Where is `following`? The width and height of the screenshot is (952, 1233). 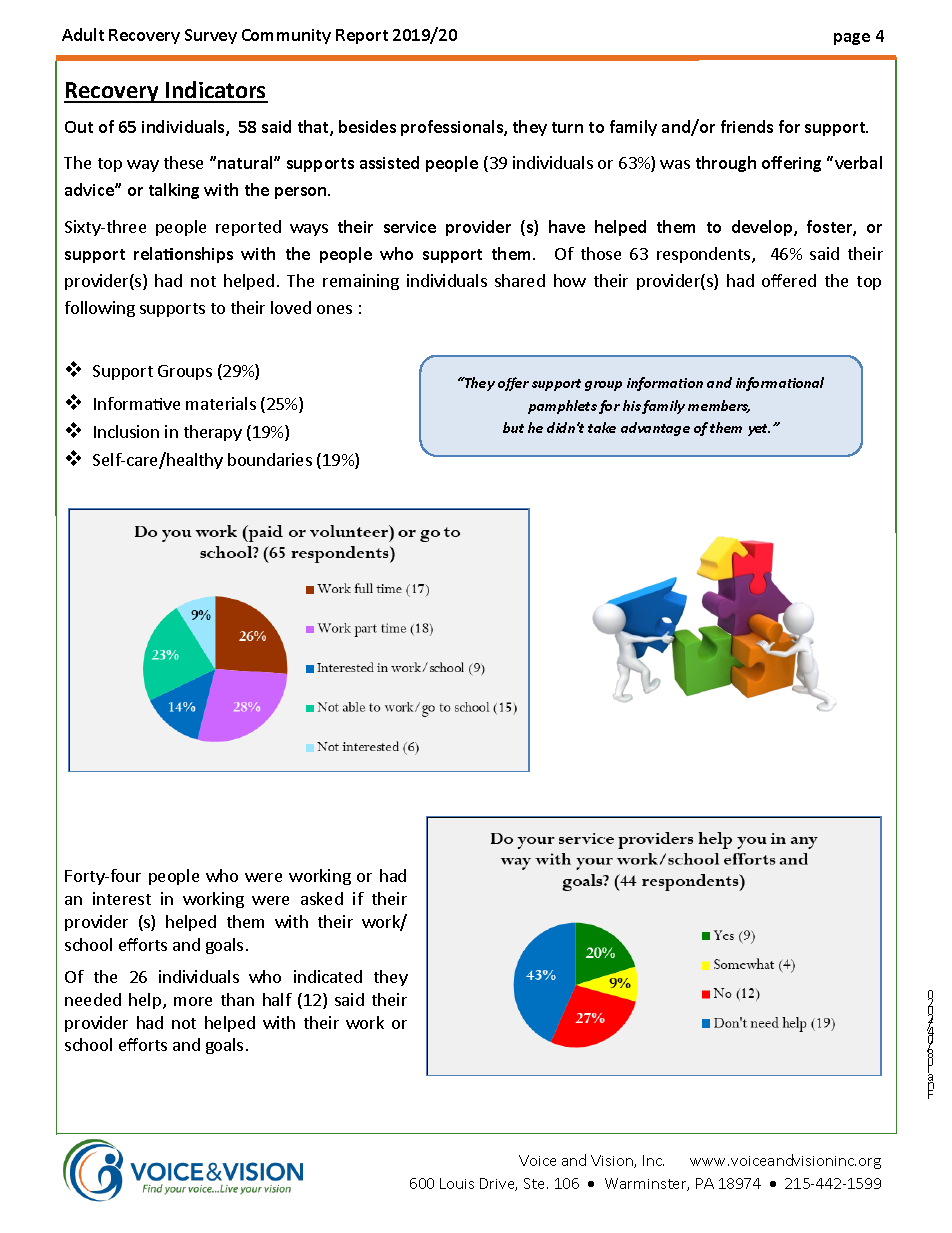
following is located at coordinates (100, 309).
